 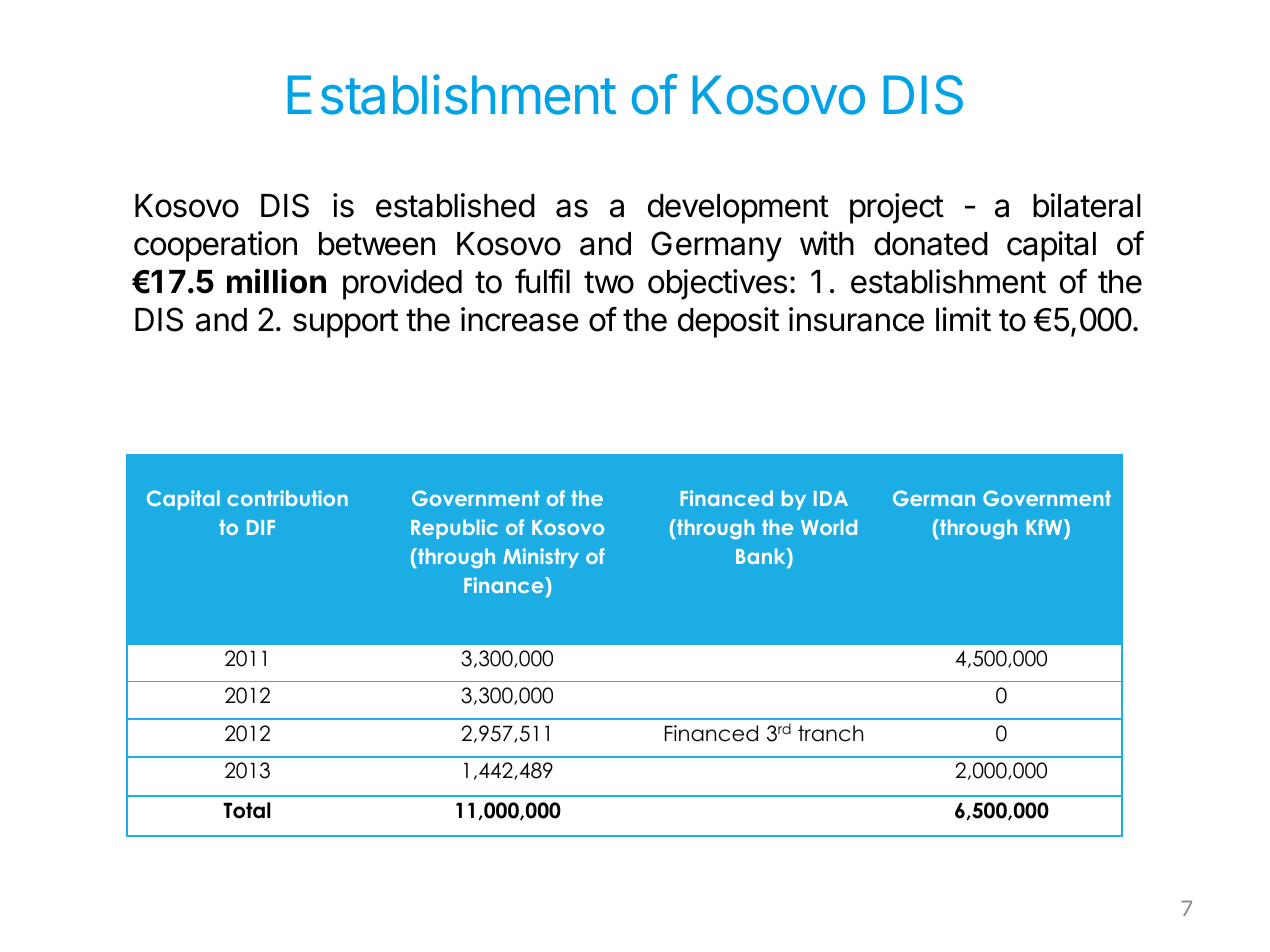 What do you see at coordinates (762, 557) in the image?
I see `Bank` at bounding box center [762, 557].
